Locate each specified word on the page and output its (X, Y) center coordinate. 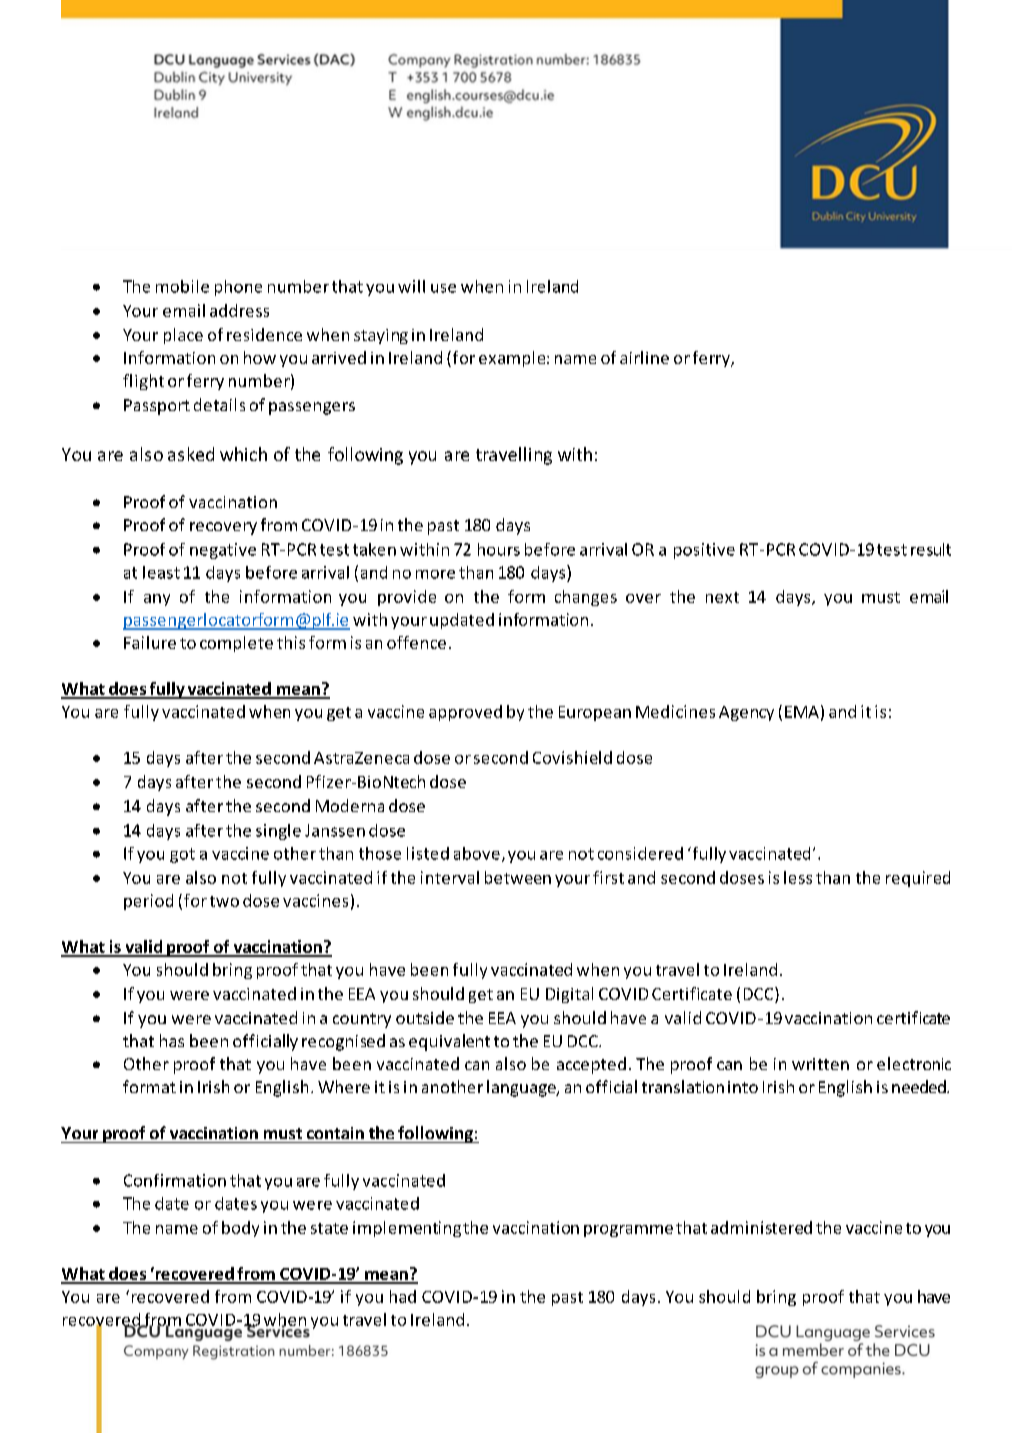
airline (644, 357)
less (798, 877)
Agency (746, 713)
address (239, 310)
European (595, 713)
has (172, 1040)
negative (223, 551)
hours (499, 549)
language (522, 1088)
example (513, 359)
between (518, 877)
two (224, 901)
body (240, 1229)
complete (236, 644)
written (820, 1064)
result (931, 549)
